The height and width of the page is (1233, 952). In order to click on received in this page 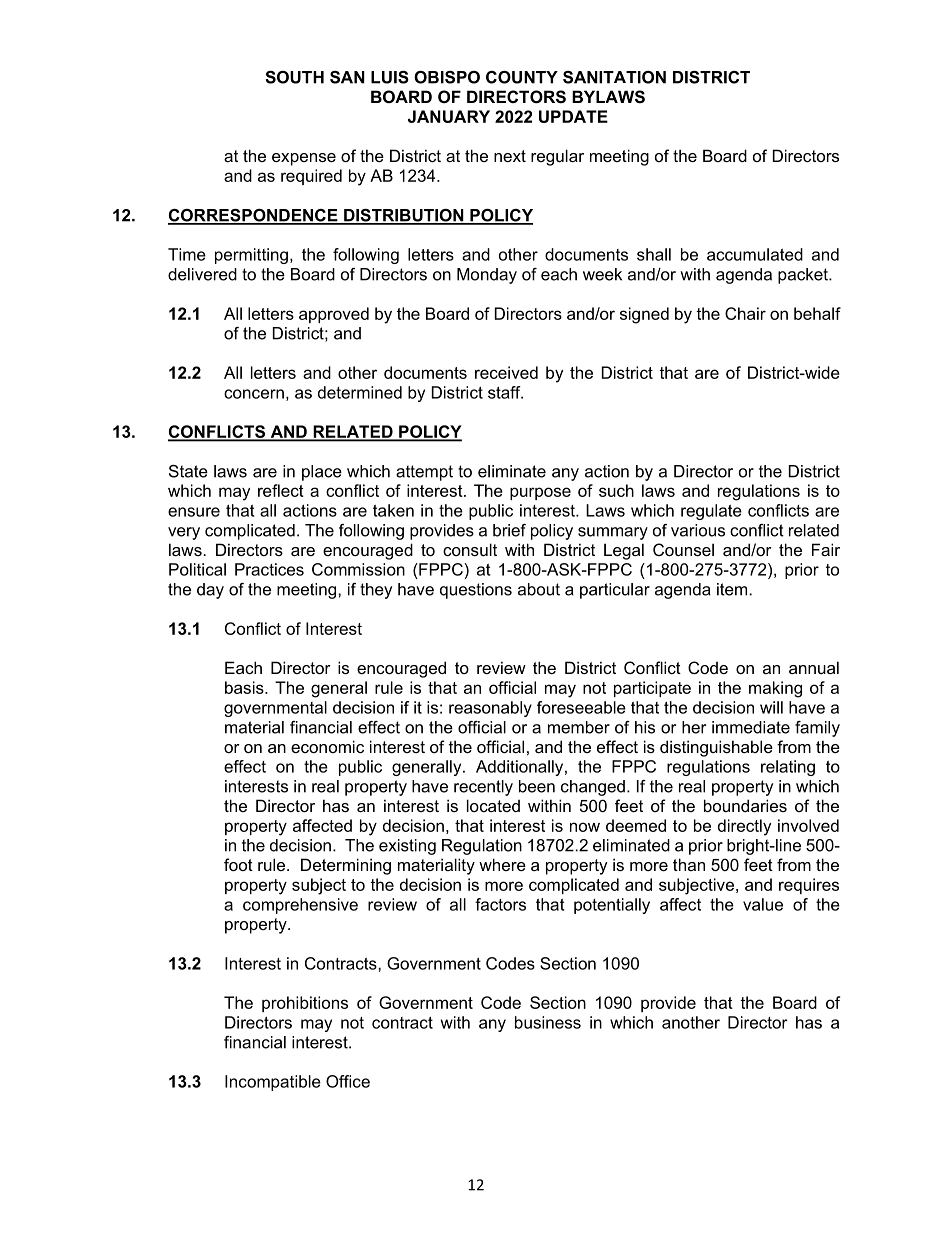, I will do `click(506, 372)`.
